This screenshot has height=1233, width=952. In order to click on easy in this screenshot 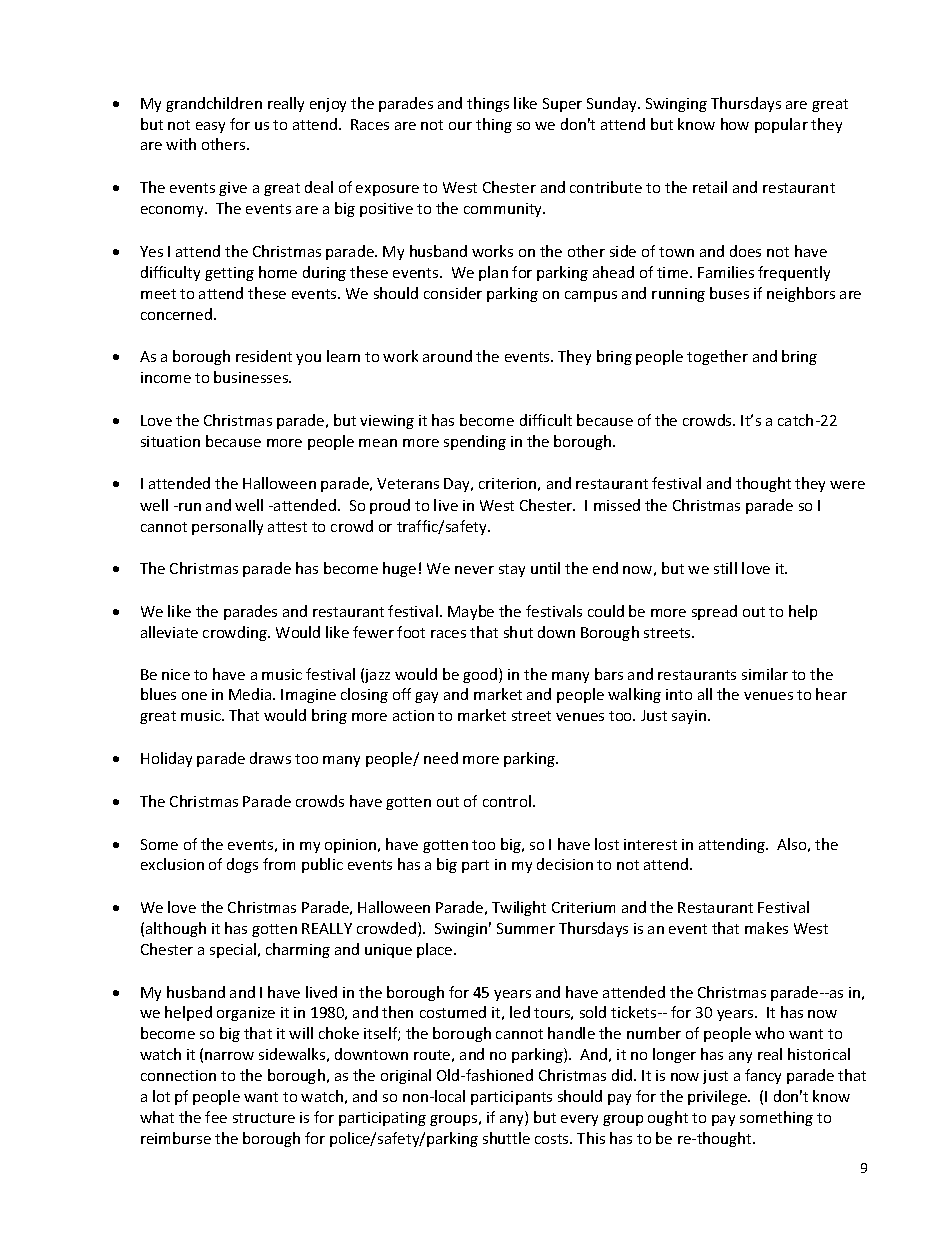, I will do `click(210, 127)`.
